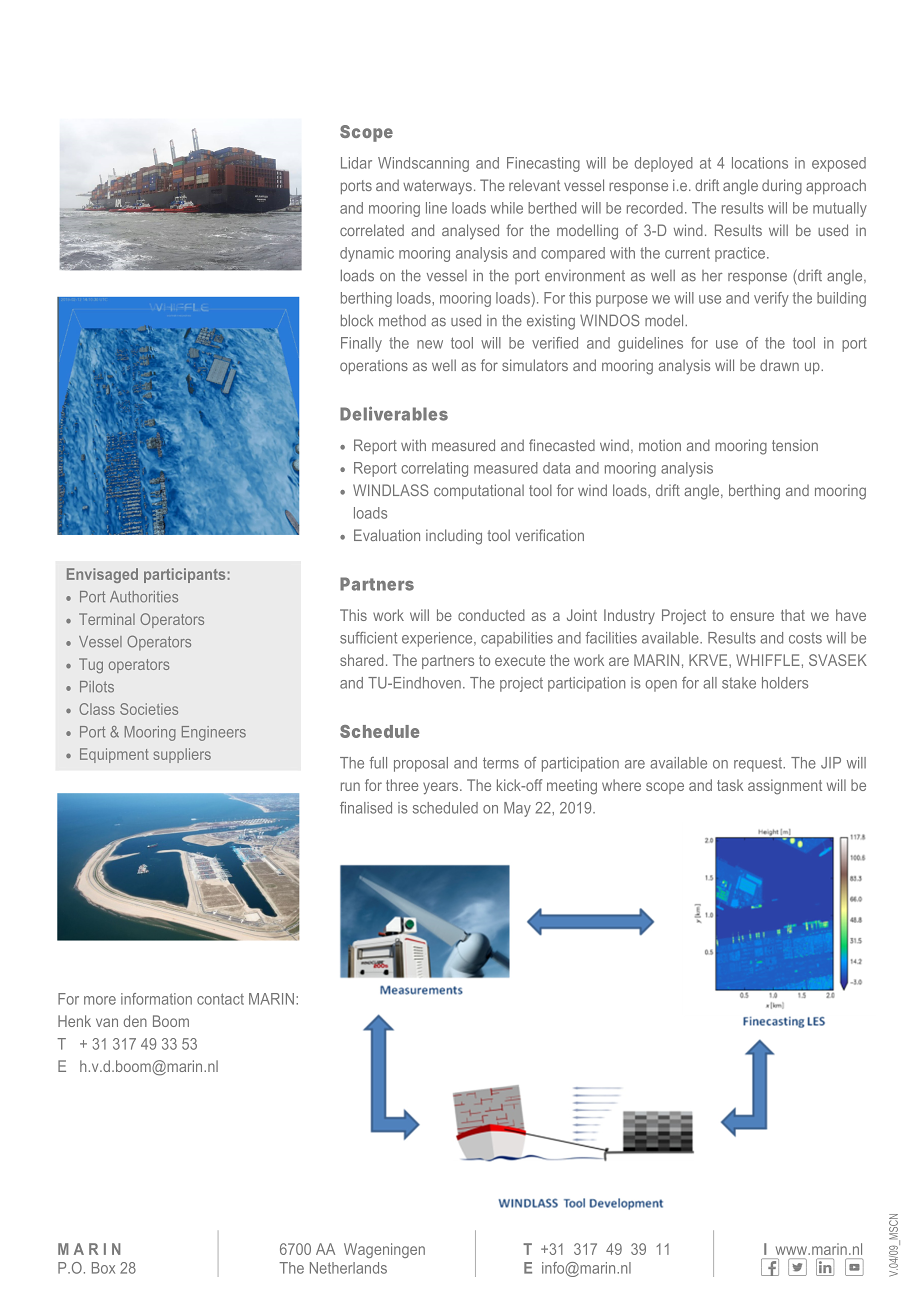 The image size is (924, 1308). What do you see at coordinates (782, 187) in the document?
I see `during` at bounding box center [782, 187].
